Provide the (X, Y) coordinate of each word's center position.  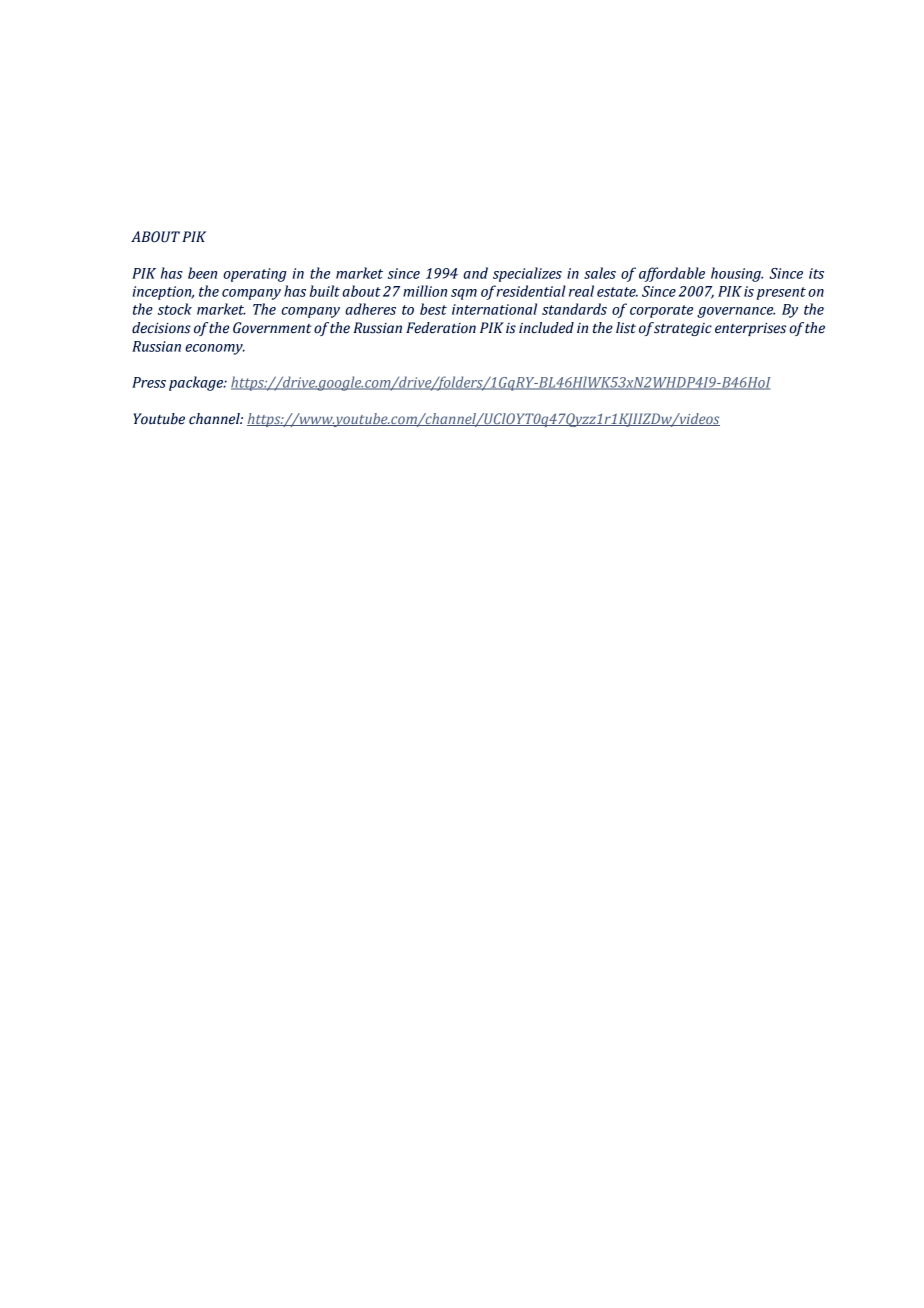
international (494, 309)
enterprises (750, 329)
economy (215, 349)
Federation (441, 328)
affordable (672, 274)
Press (149, 382)
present (781, 293)
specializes (527, 274)
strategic (683, 329)
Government (272, 328)
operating (255, 275)
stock (175, 309)
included (546, 328)
